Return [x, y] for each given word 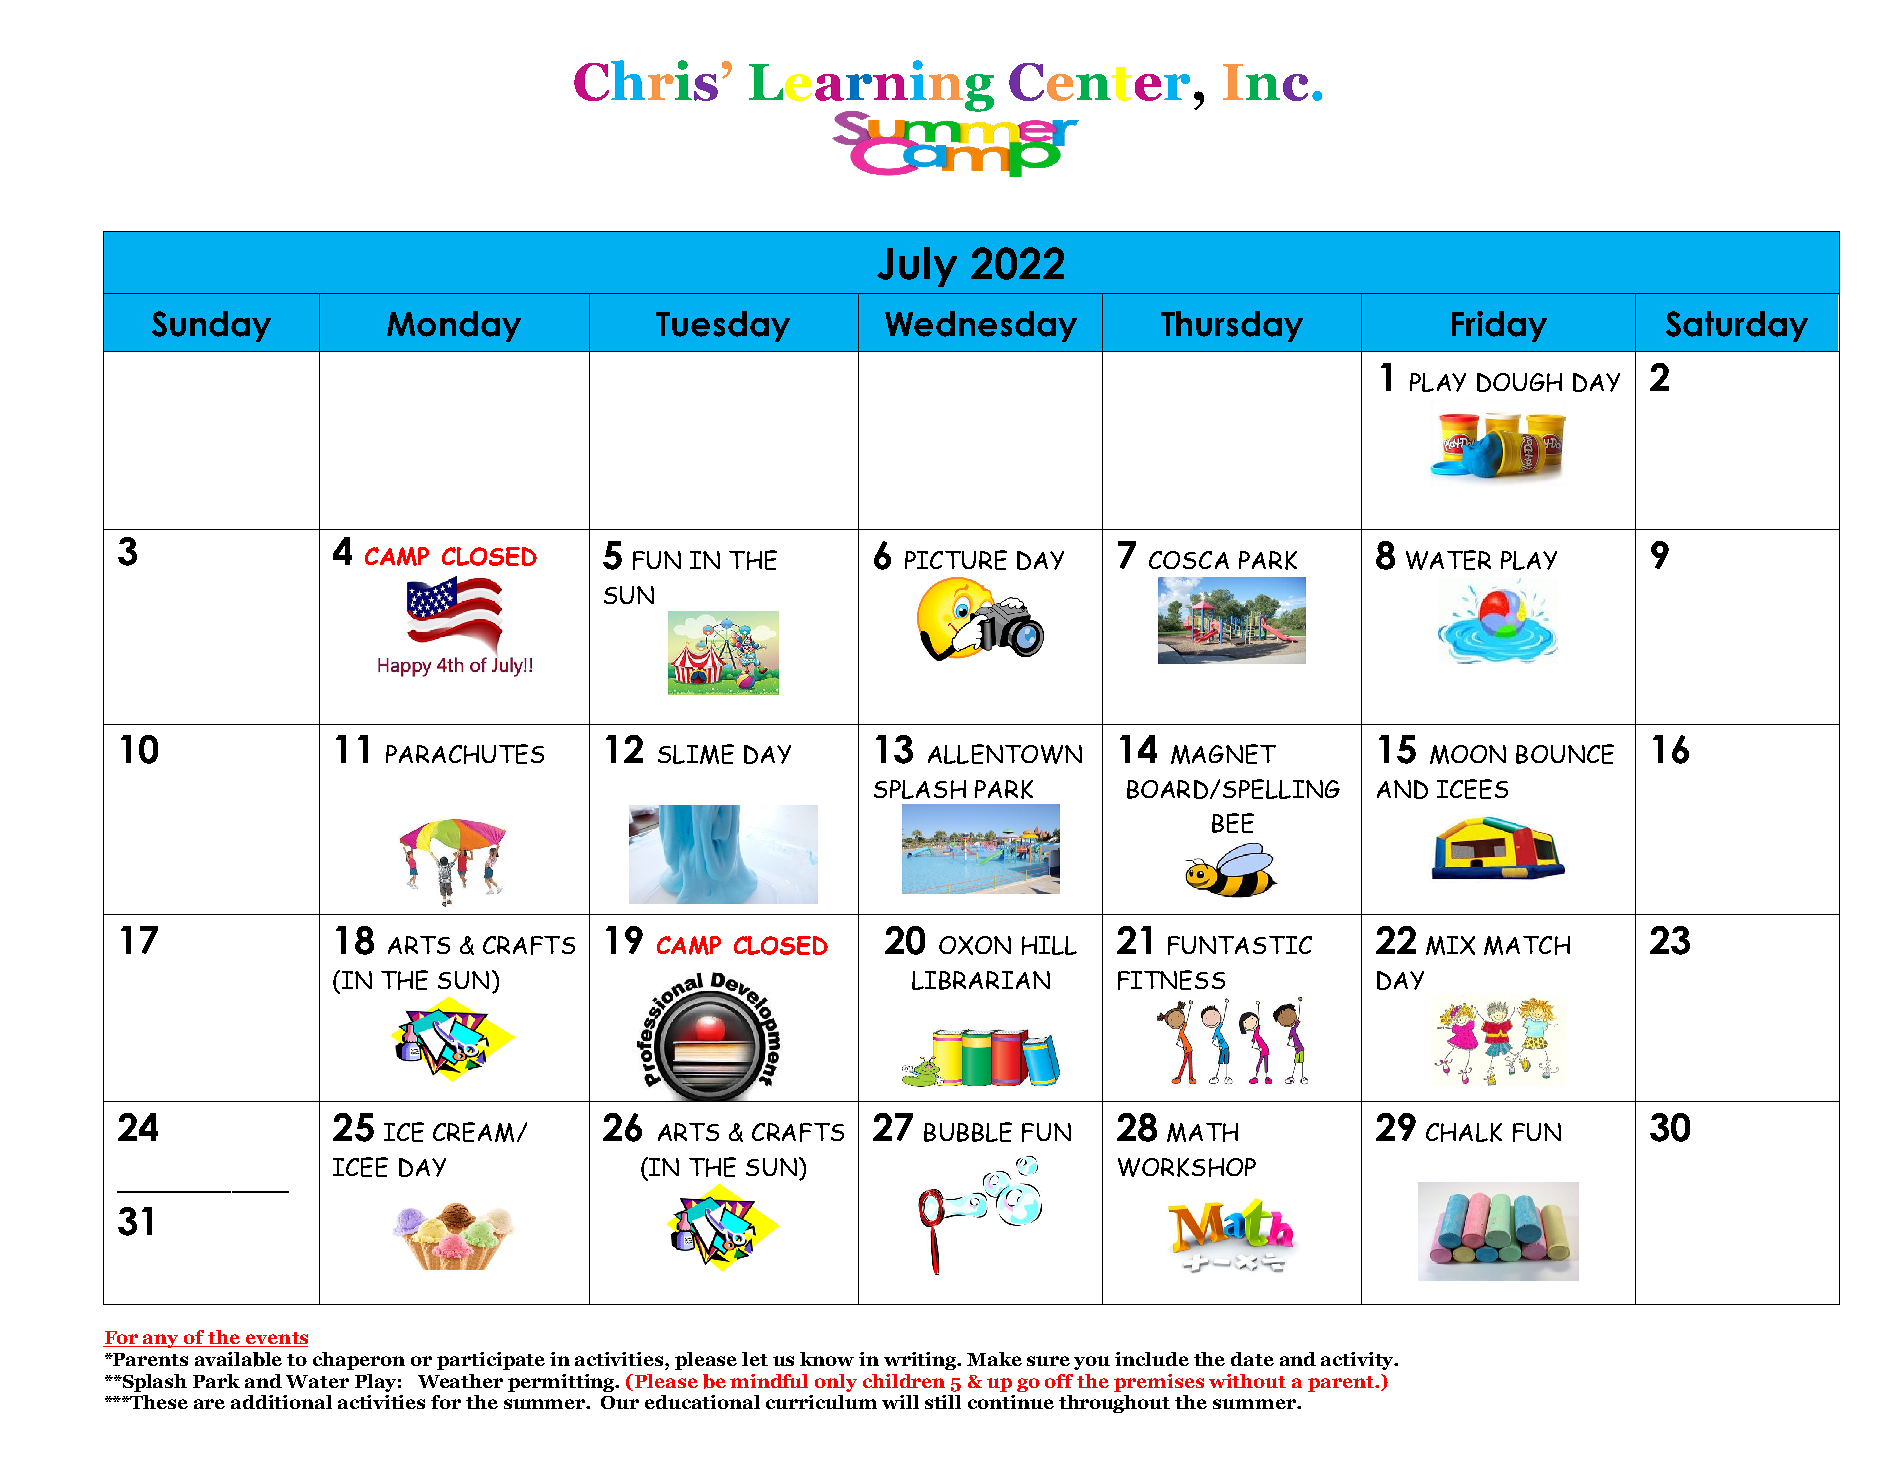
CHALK [1464, 1132]
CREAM [473, 1132]
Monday [454, 326]
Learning [871, 87]
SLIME [696, 754]
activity [1358, 1361]
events [275, 1339]
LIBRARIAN [981, 980]
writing [922, 1361]
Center [1099, 82]
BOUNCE [1565, 754]
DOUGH [1519, 382]
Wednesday [981, 326]
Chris [646, 80]
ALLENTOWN [1005, 754]
